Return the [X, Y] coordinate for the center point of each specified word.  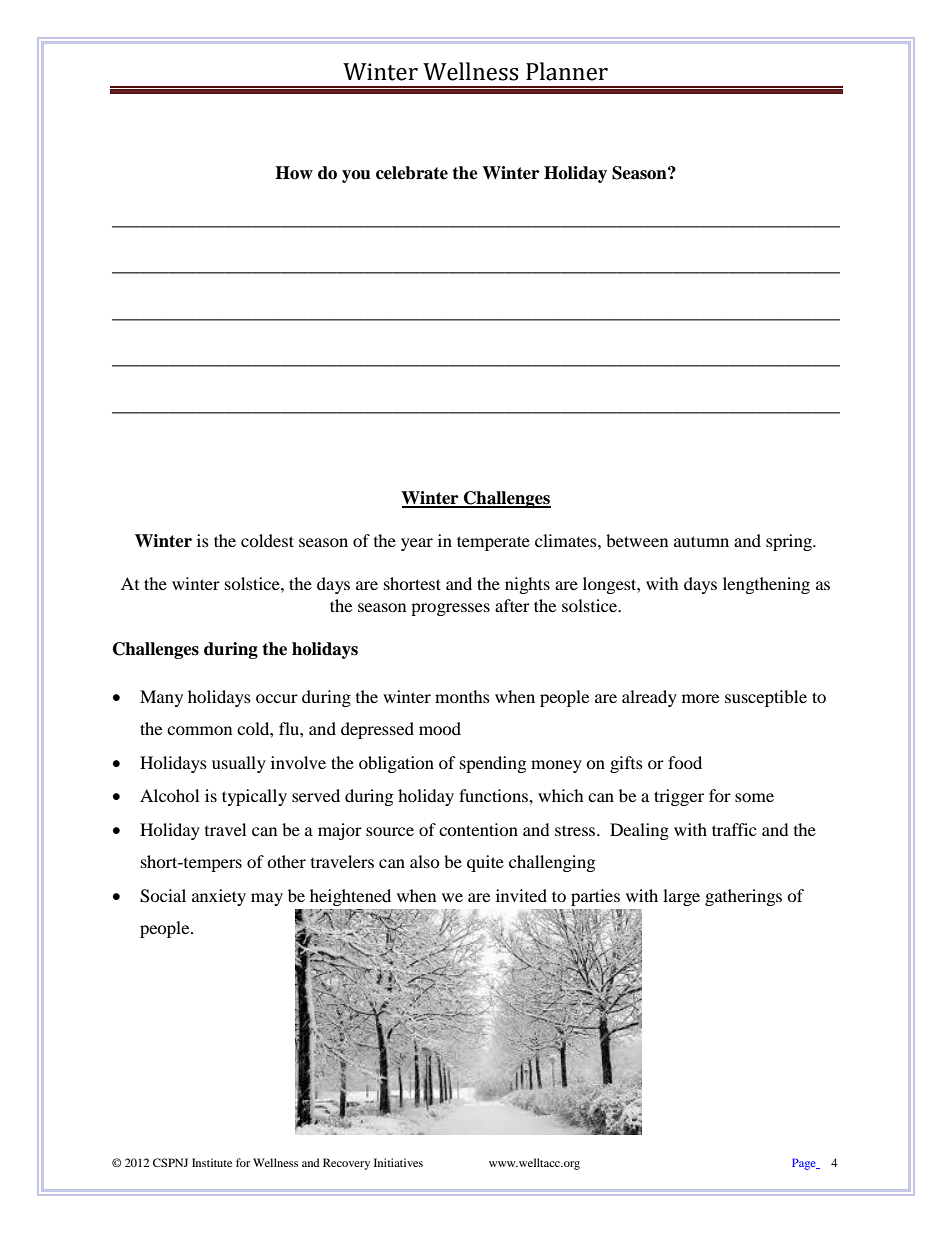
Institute [212, 1162]
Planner [567, 71]
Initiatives [398, 1162]
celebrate [412, 173]
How [294, 173]
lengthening [766, 585]
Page [805, 1164]
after [512, 605]
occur [277, 698]
